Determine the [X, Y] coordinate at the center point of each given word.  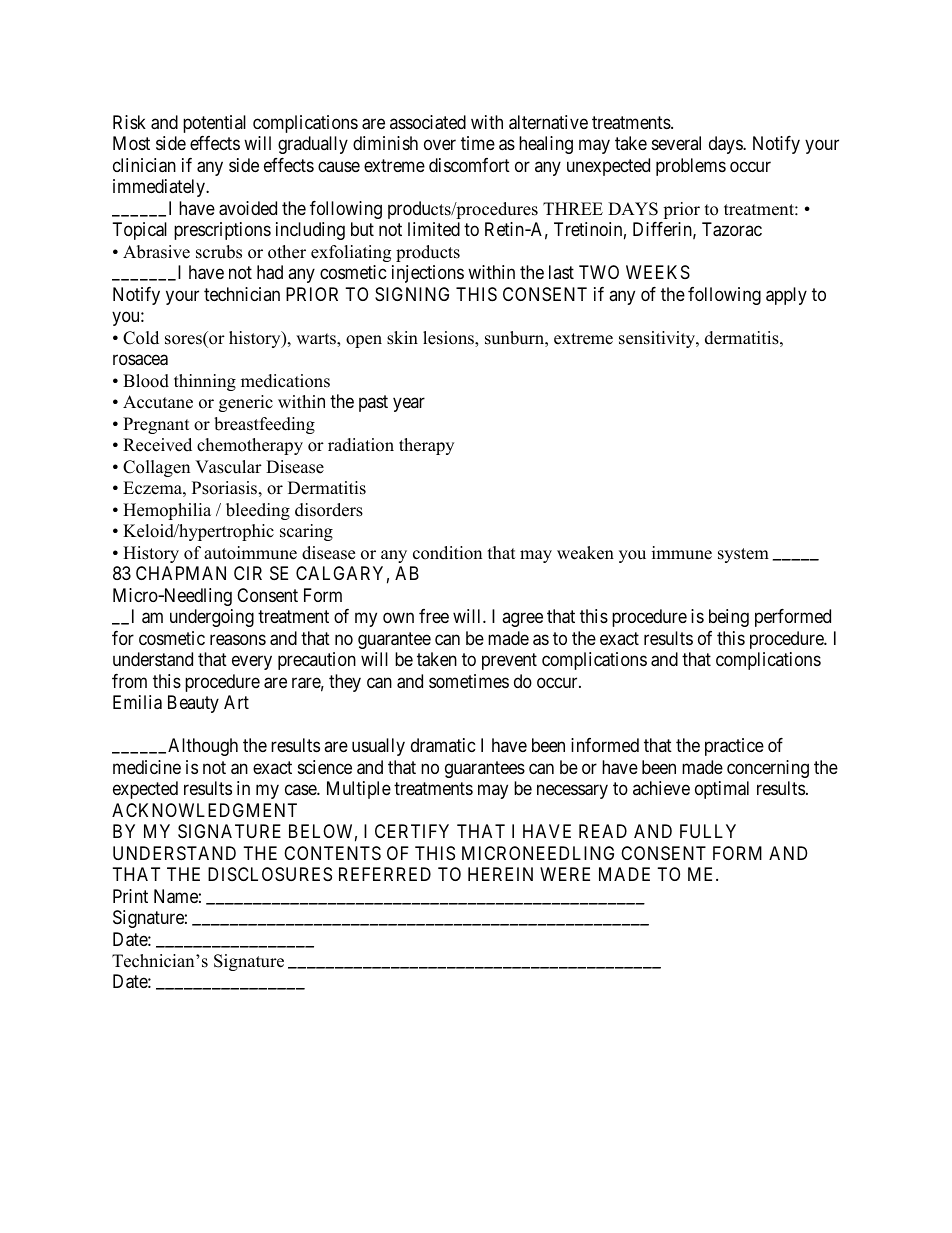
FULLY [708, 831]
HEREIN [500, 874]
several [676, 143]
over [440, 145]
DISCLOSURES [270, 874]
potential [214, 124]
